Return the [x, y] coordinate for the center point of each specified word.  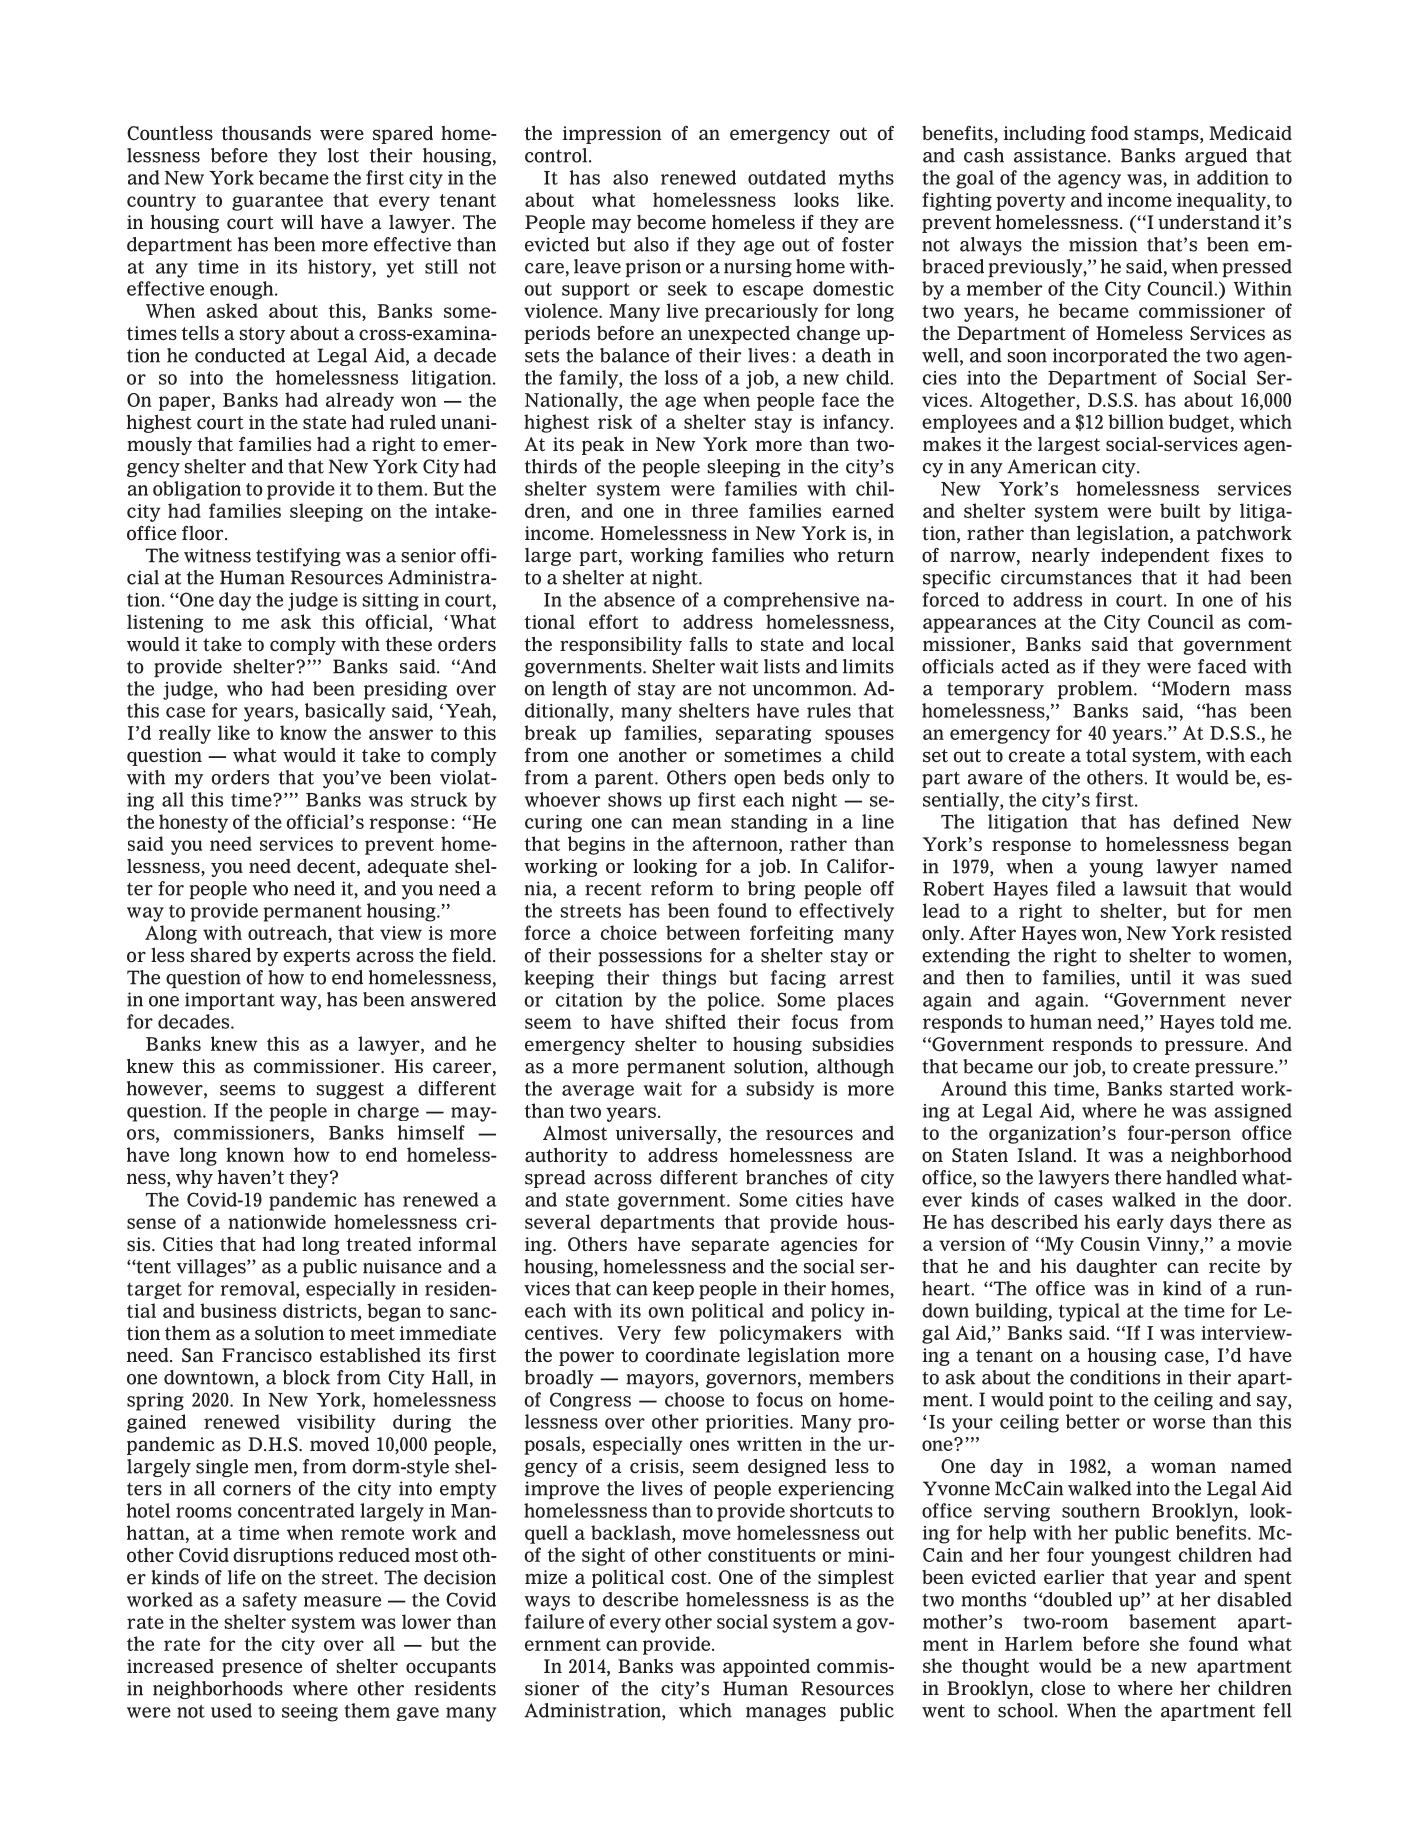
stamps [1167, 135]
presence [262, 1669]
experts [316, 957]
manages [786, 1714]
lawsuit [1155, 888]
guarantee [277, 202]
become [671, 222]
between [703, 932]
